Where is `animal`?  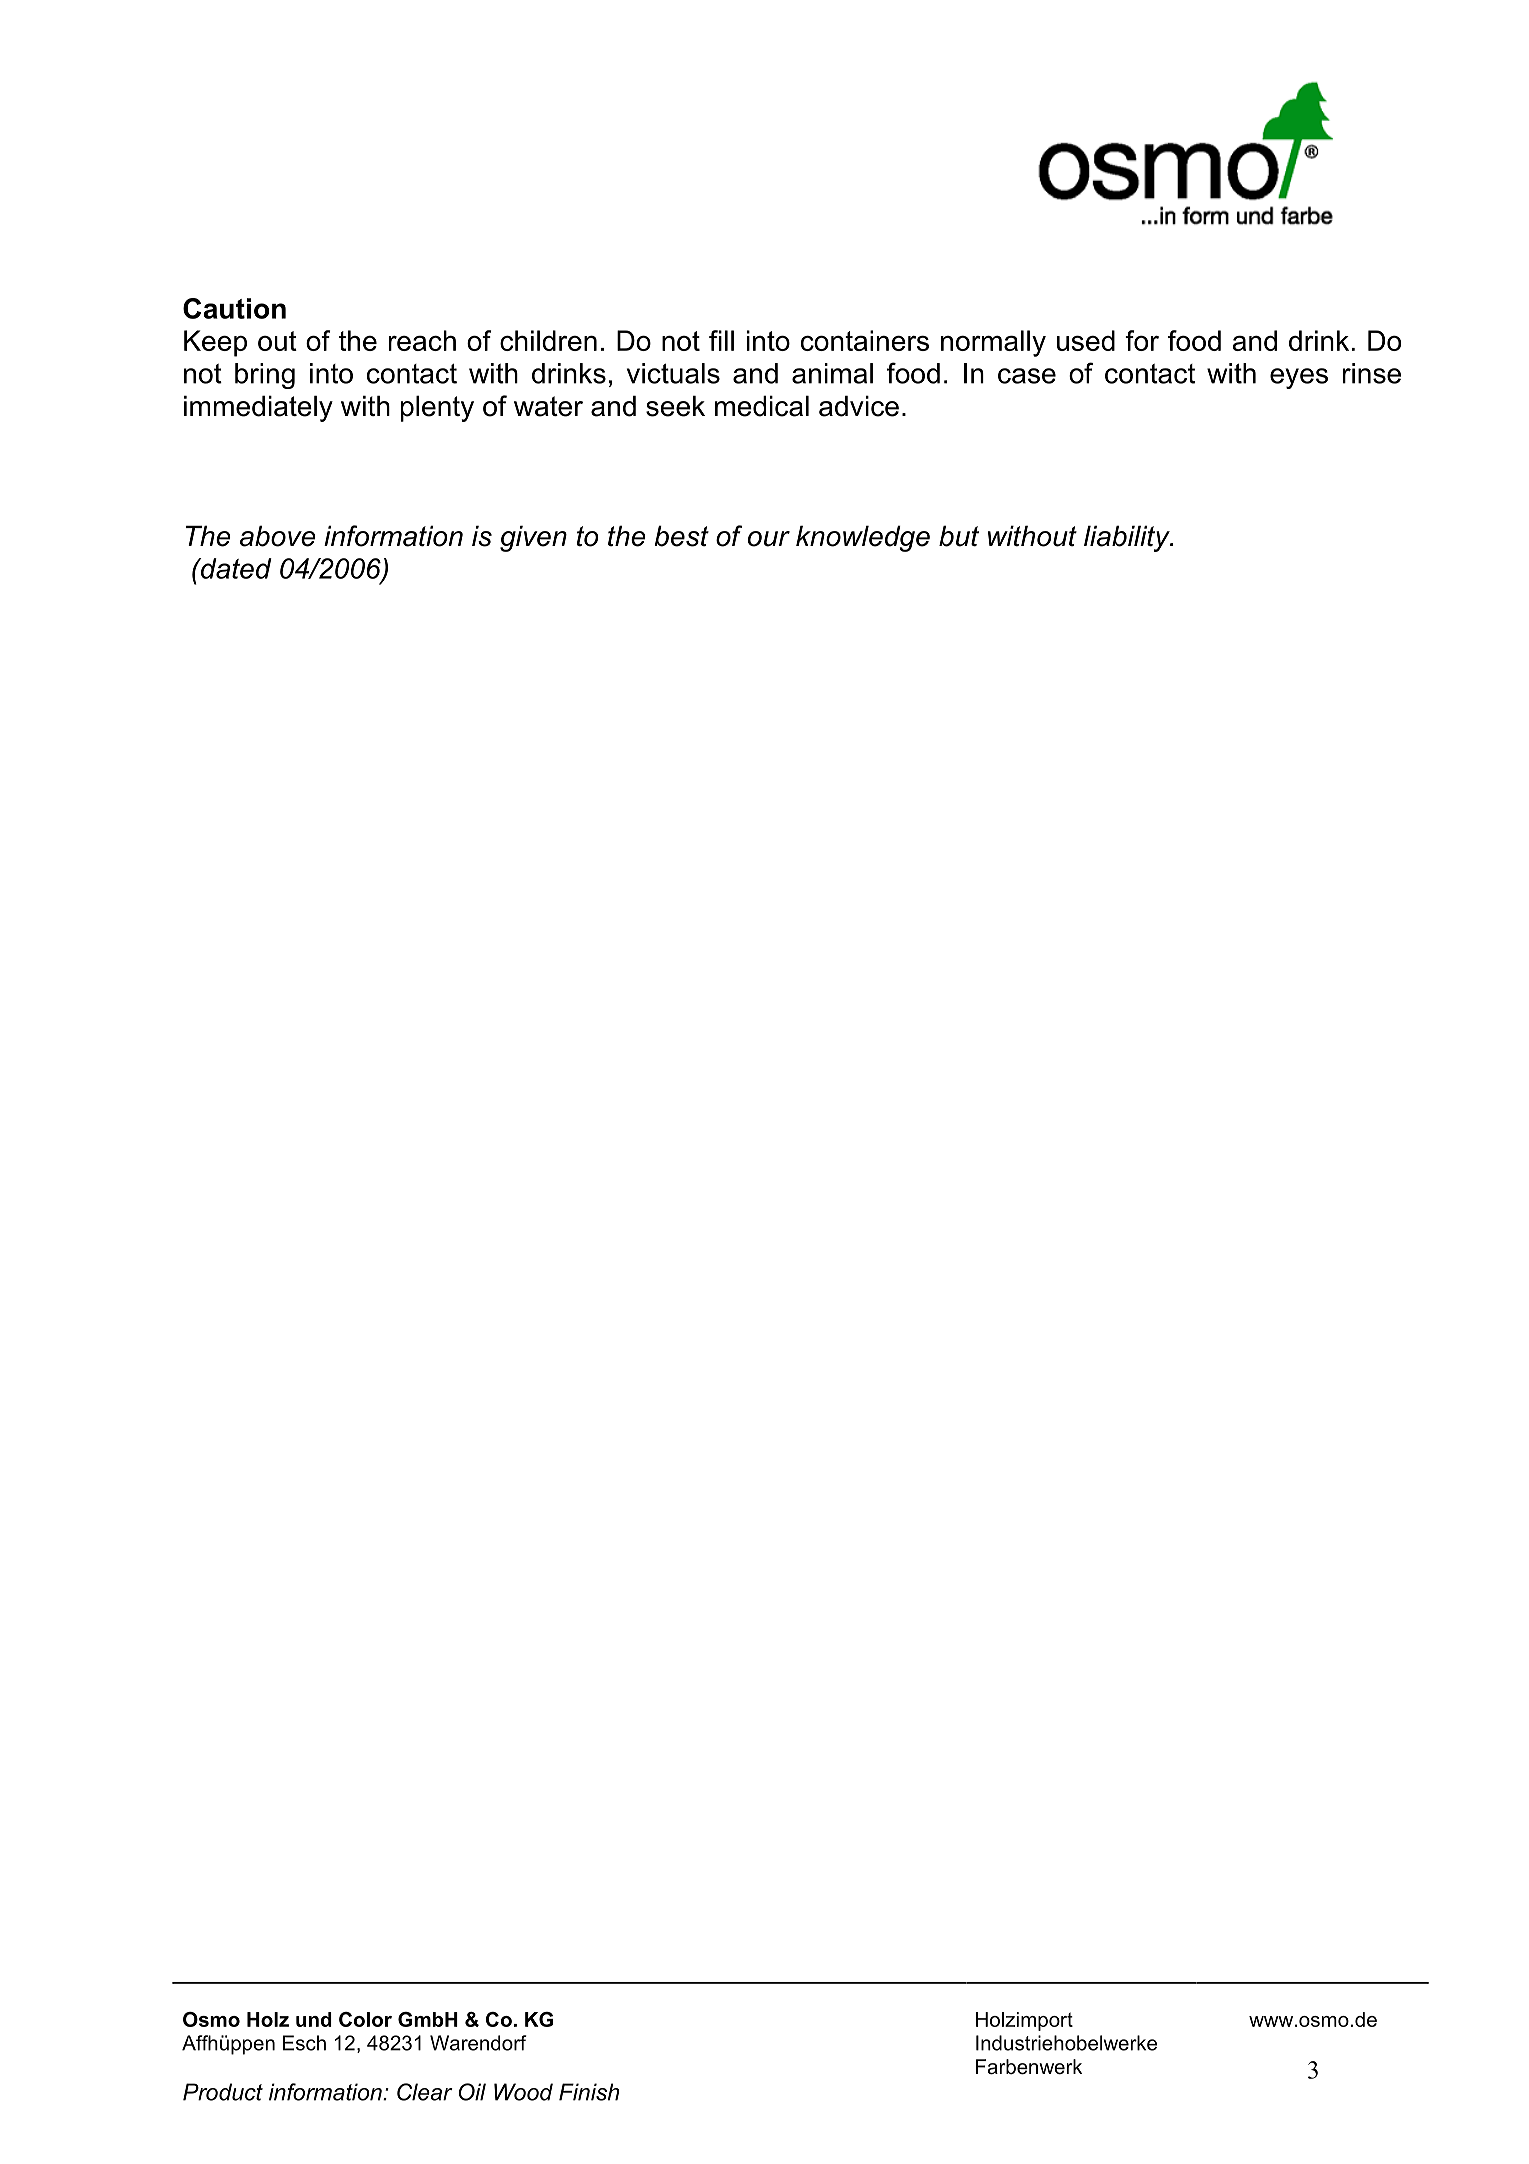
animal is located at coordinates (832, 373).
